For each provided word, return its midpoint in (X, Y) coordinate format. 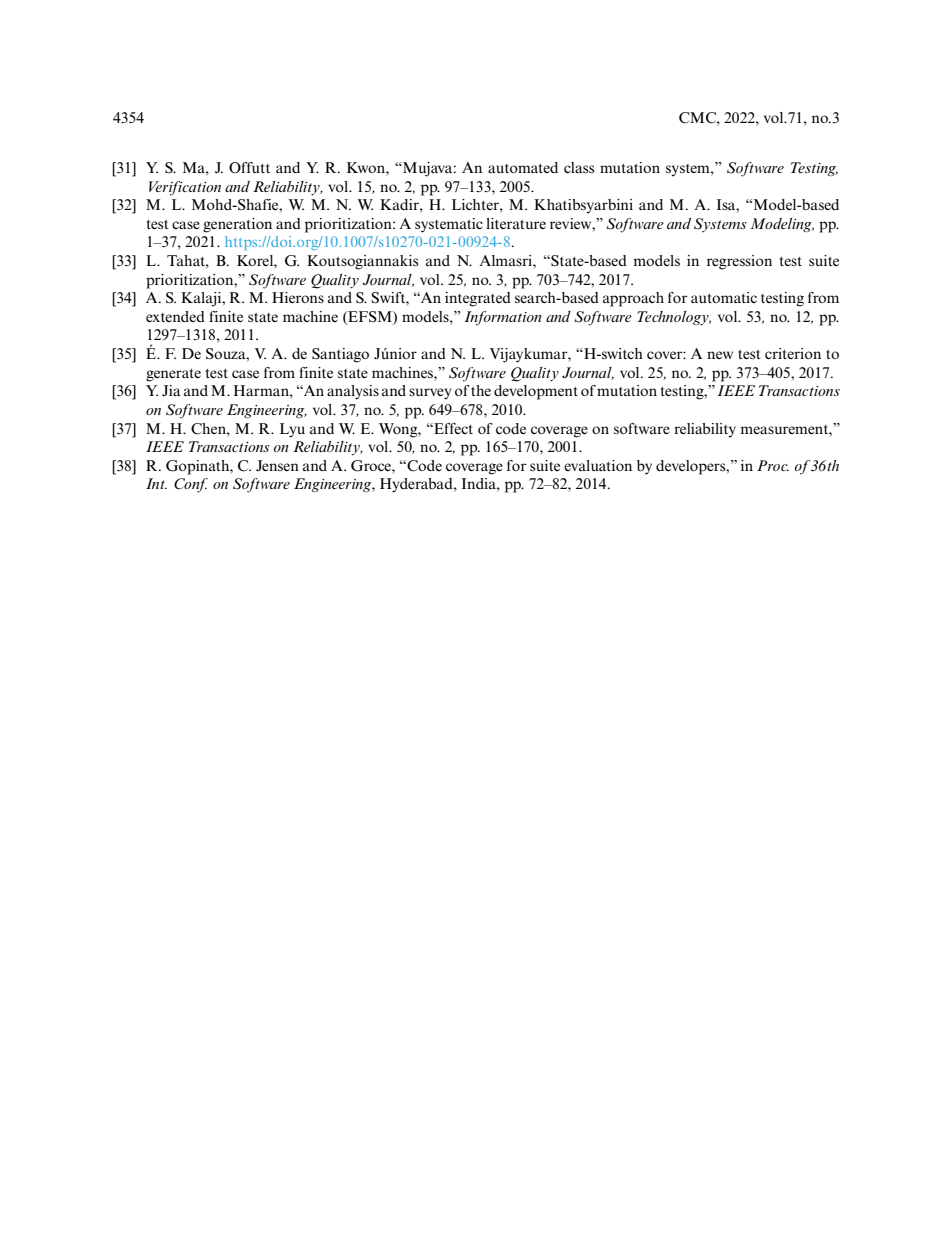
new (720, 355)
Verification (185, 188)
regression (739, 262)
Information (503, 318)
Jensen (277, 465)
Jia (171, 390)
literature (516, 223)
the (481, 390)
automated (523, 167)
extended (175, 316)
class (579, 167)
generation (237, 225)
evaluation (598, 465)
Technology (674, 318)
